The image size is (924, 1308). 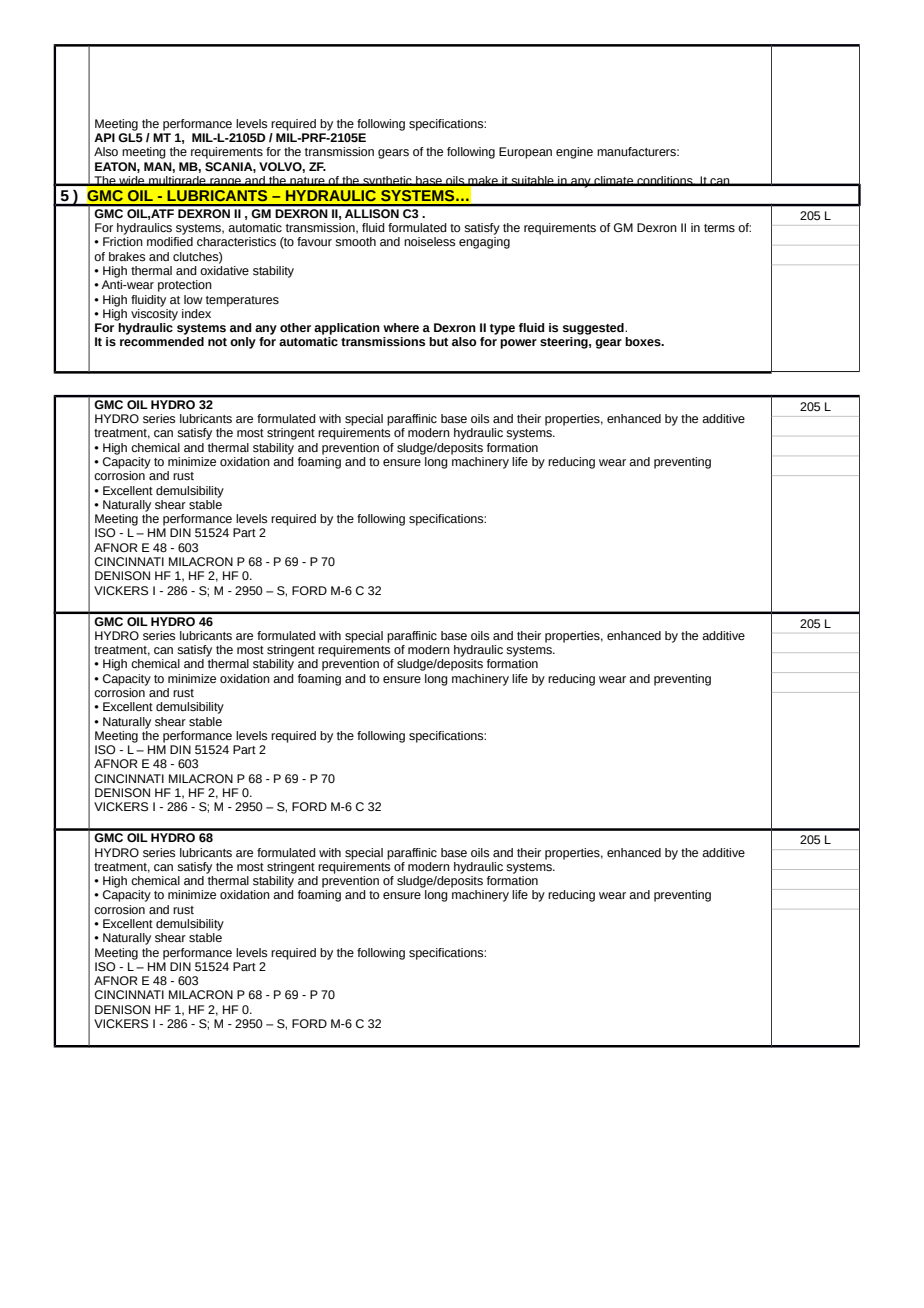 What do you see at coordinates (104, 137) in the page?
I see `API` at bounding box center [104, 137].
